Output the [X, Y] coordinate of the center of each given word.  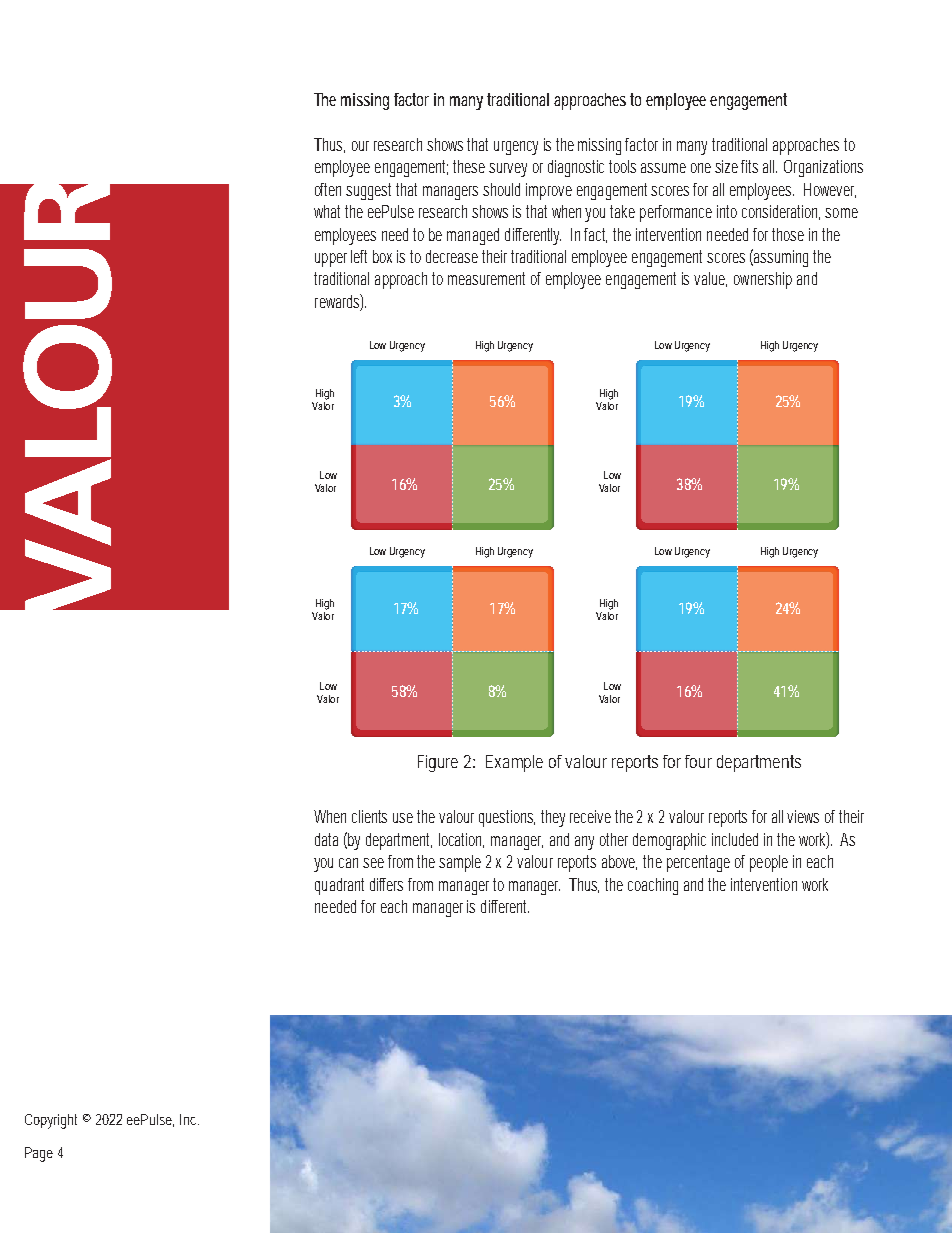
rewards [339, 302]
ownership [763, 280]
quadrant [339, 886]
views [803, 816]
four [698, 761]
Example [514, 763]
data [326, 839]
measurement [486, 278]
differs [386, 884]
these [469, 166]
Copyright [51, 1121]
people [769, 863]
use [403, 818]
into [727, 211]
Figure [438, 763]
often [328, 189]
